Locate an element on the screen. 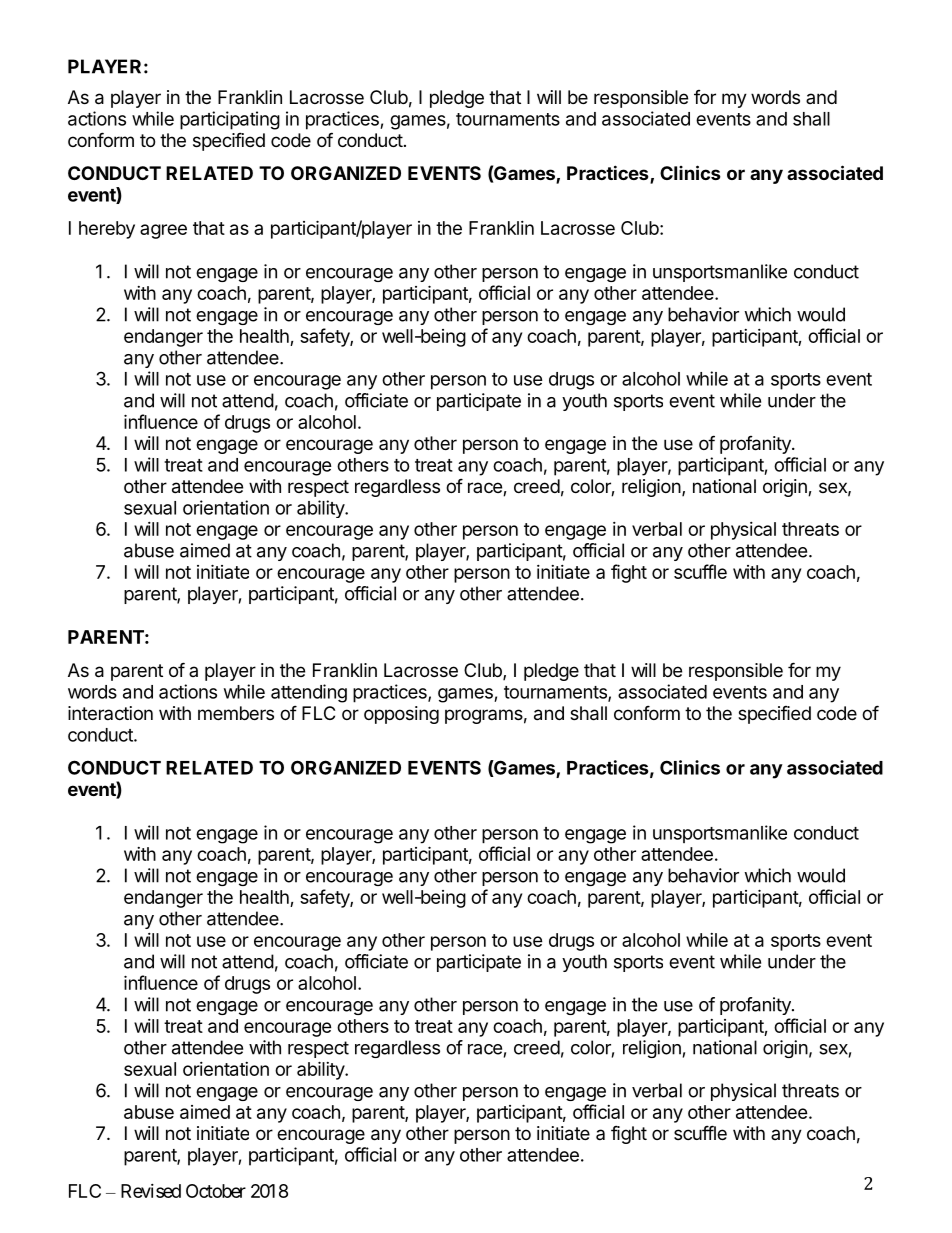 The height and width of the screenshot is (1233, 952). agree is located at coordinates (163, 231).
